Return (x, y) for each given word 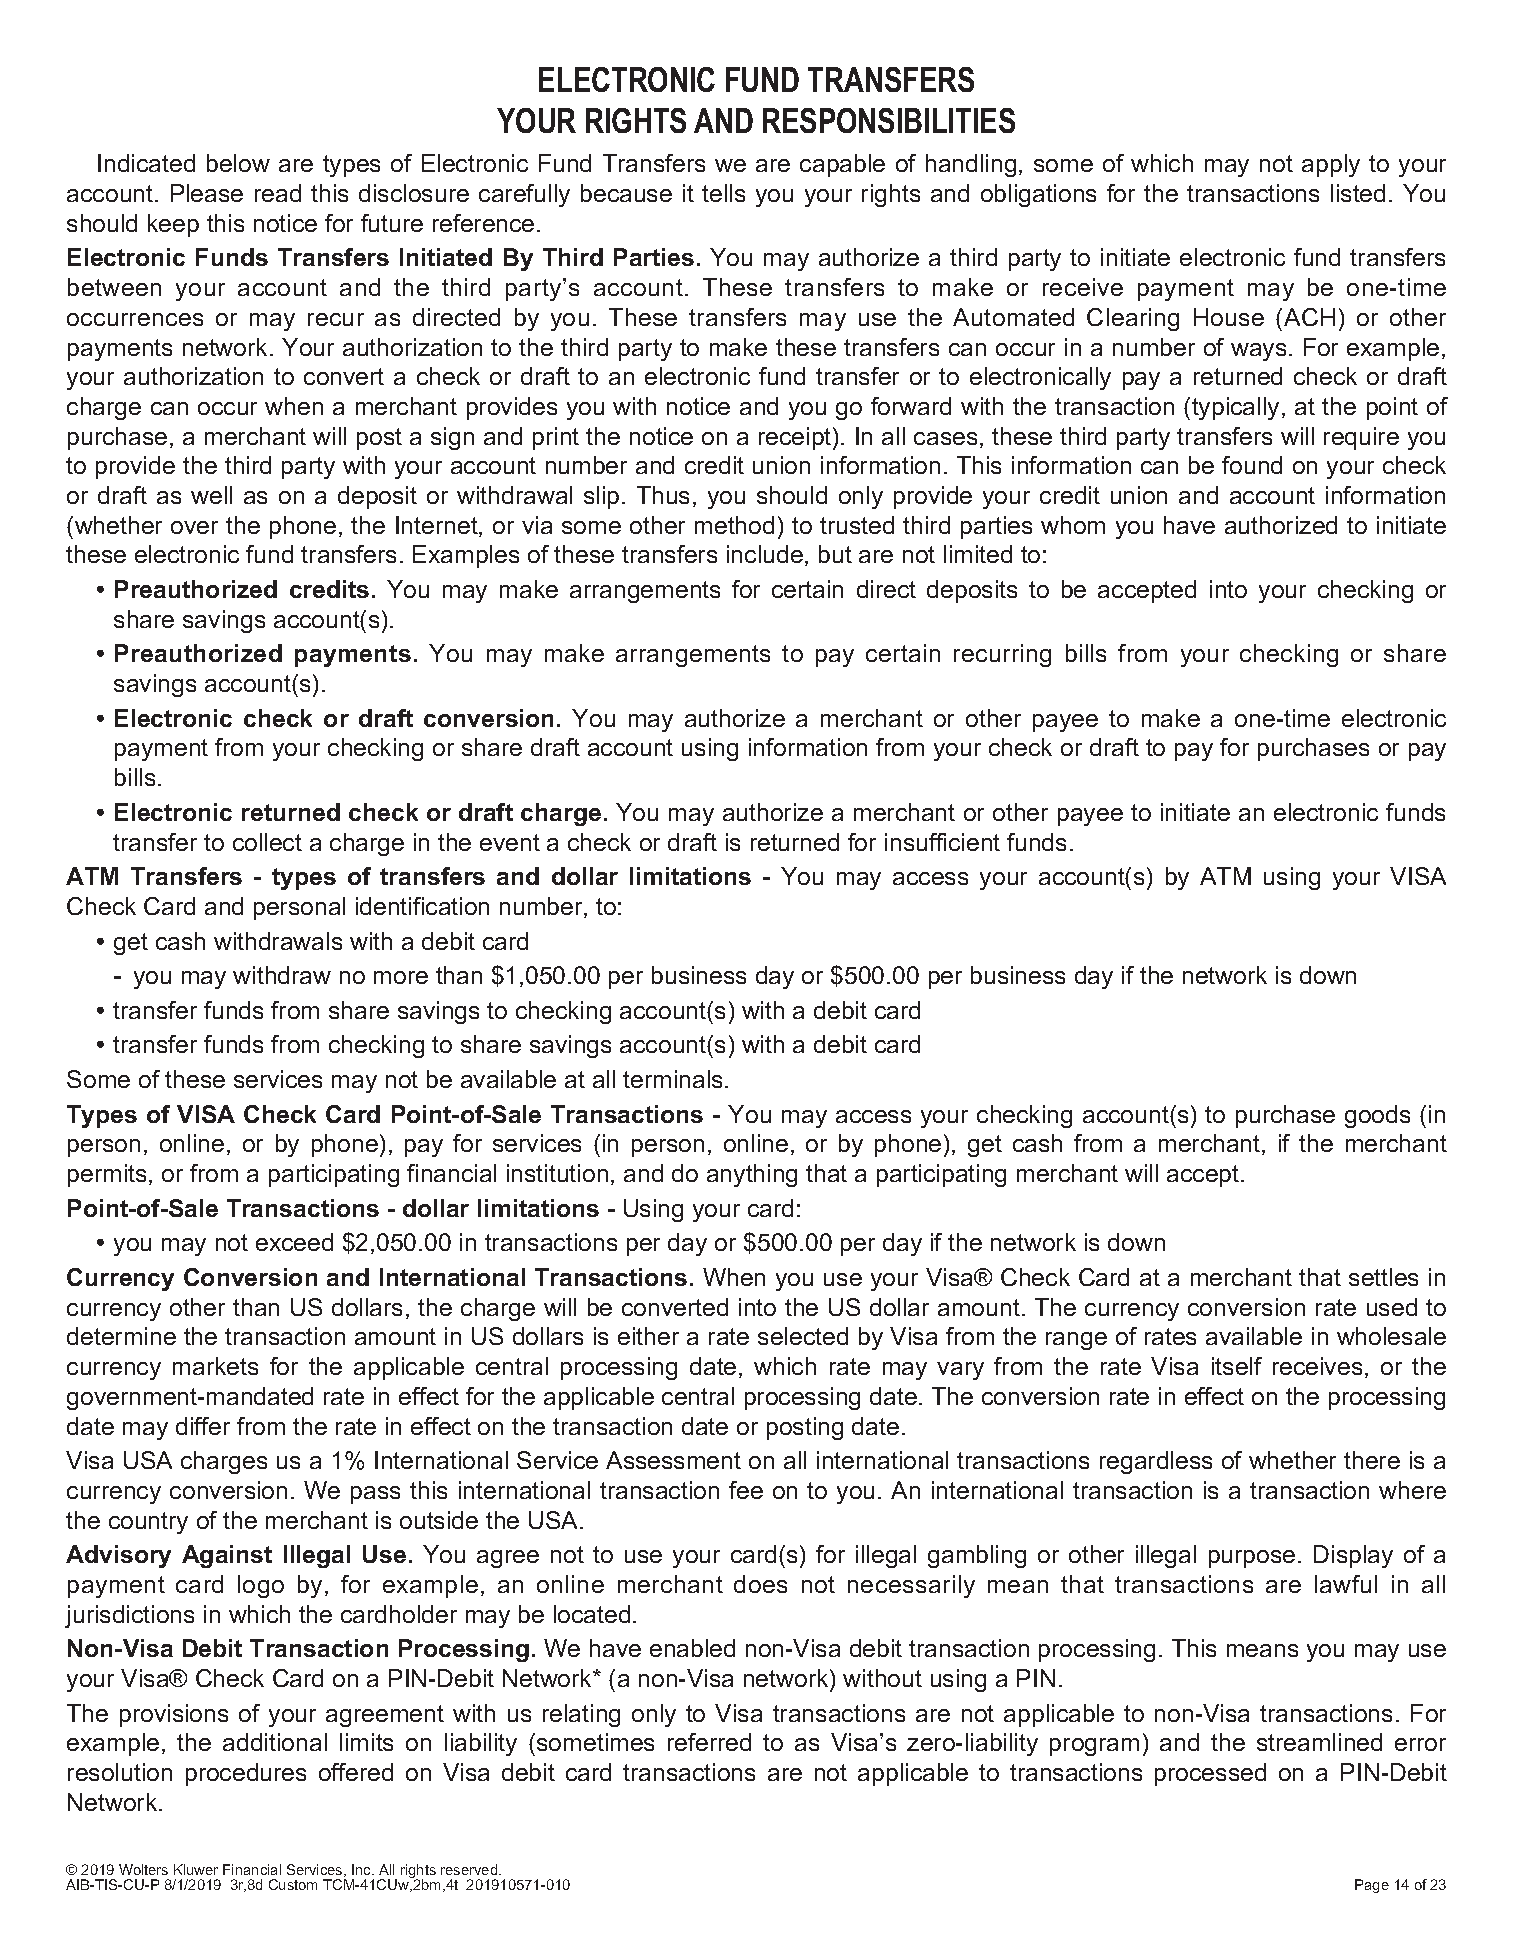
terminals (674, 1079)
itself (1237, 1366)
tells (723, 193)
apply (1331, 165)
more (401, 977)
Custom (293, 1884)
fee (746, 1490)
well (211, 495)
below (238, 163)
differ (203, 1426)
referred (709, 1742)
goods (1377, 1116)
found (1252, 465)
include (765, 554)
